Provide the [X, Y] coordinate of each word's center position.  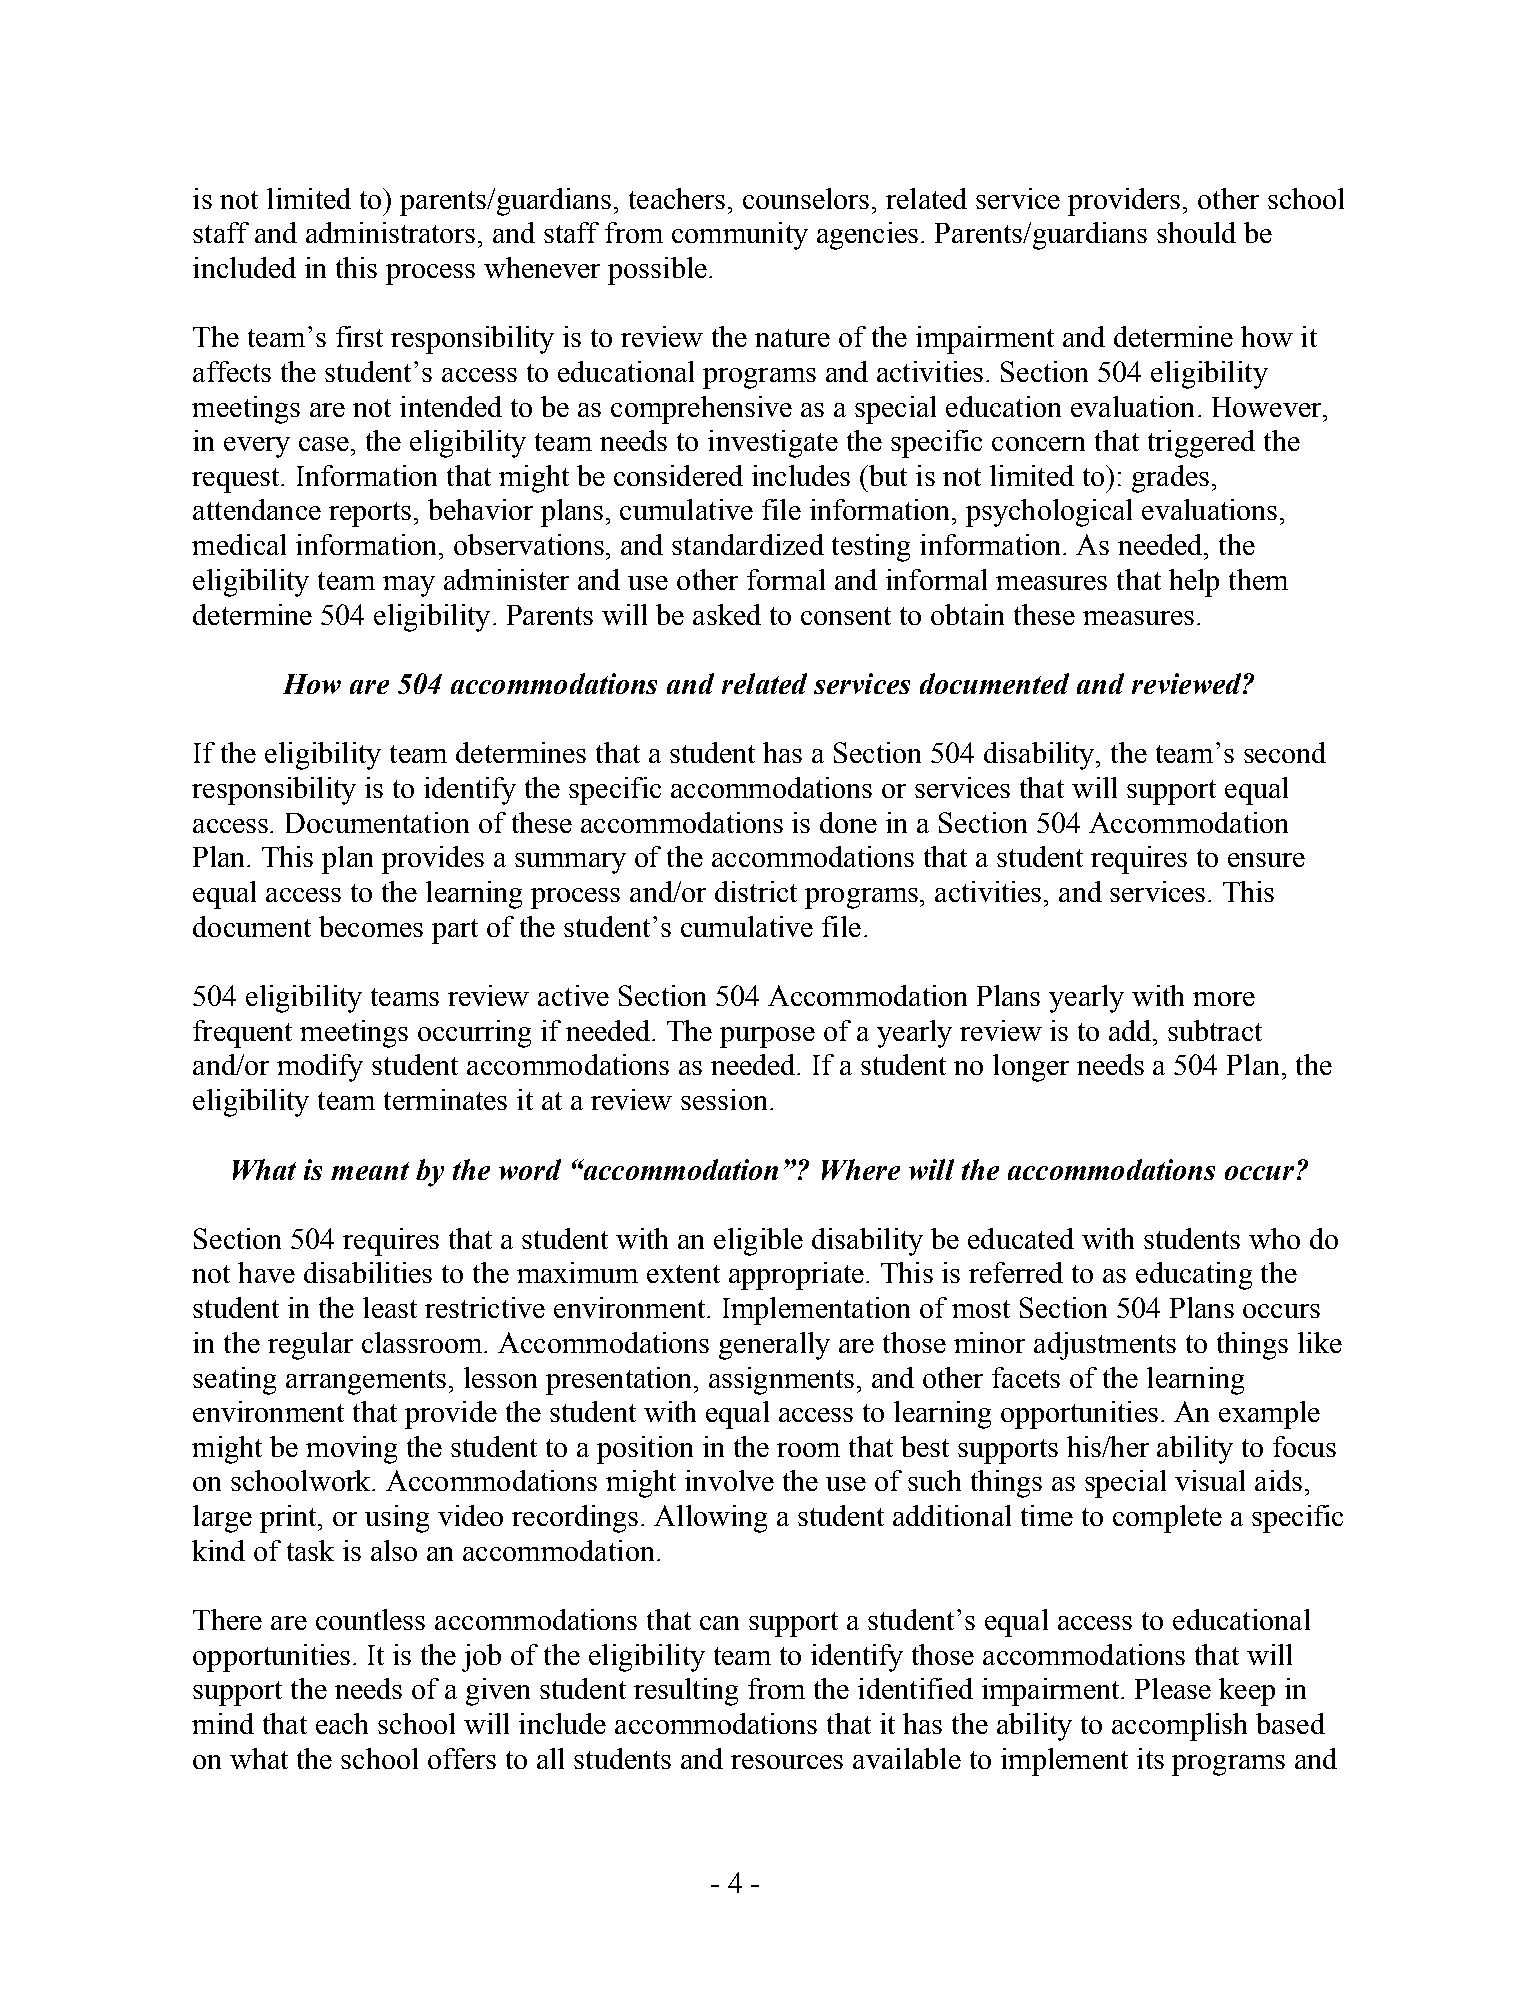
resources [787, 1762]
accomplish [1179, 1727]
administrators [392, 232]
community [740, 236]
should [1196, 232]
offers [462, 1758]
